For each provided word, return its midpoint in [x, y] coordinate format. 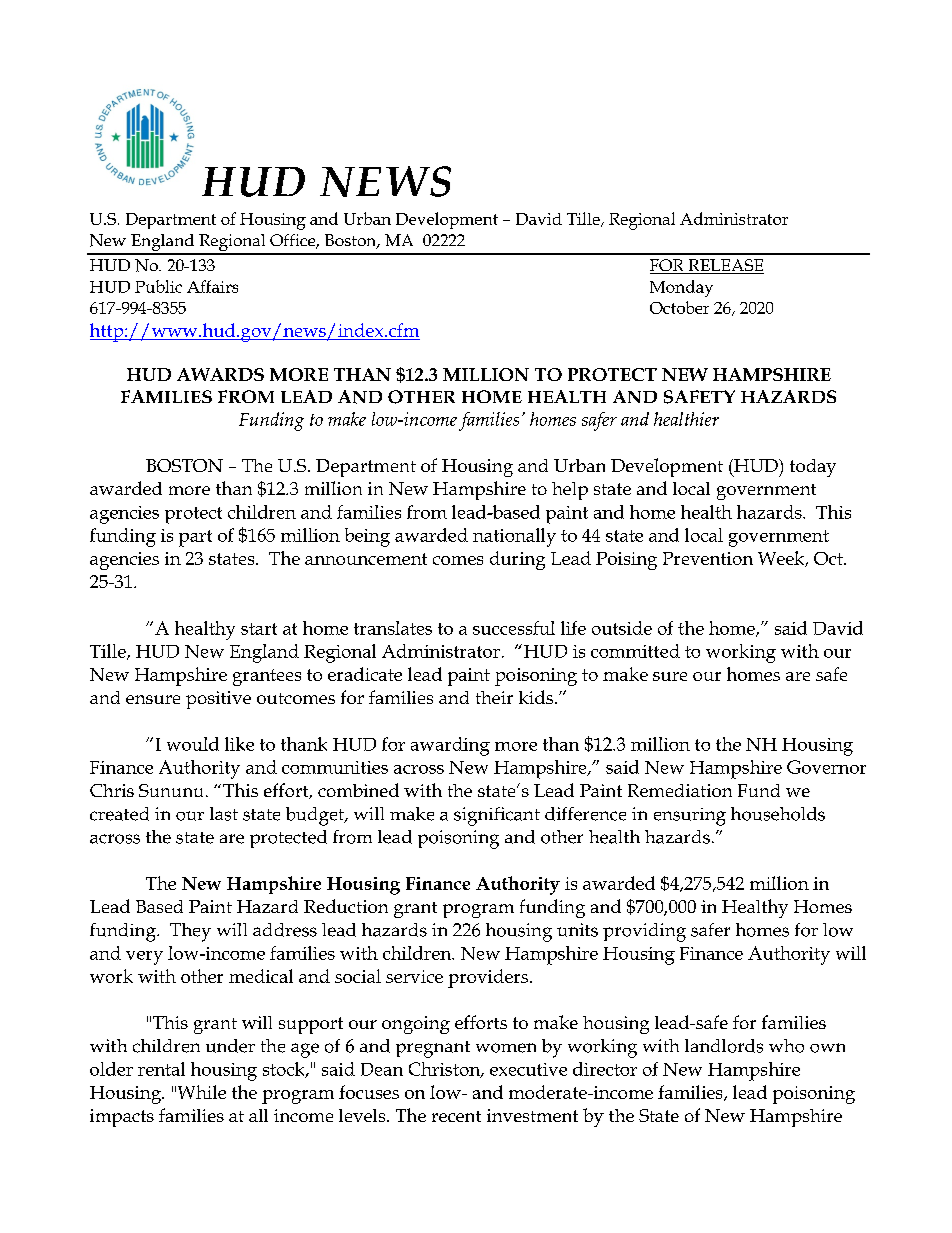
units [577, 930]
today [813, 468]
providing [644, 932]
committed [635, 651]
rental [161, 1069]
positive [218, 700]
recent [456, 1116]
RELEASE [725, 266]
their [494, 697]
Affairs [212, 286]
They [190, 932]
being [367, 537]
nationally [514, 537]
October [679, 307]
